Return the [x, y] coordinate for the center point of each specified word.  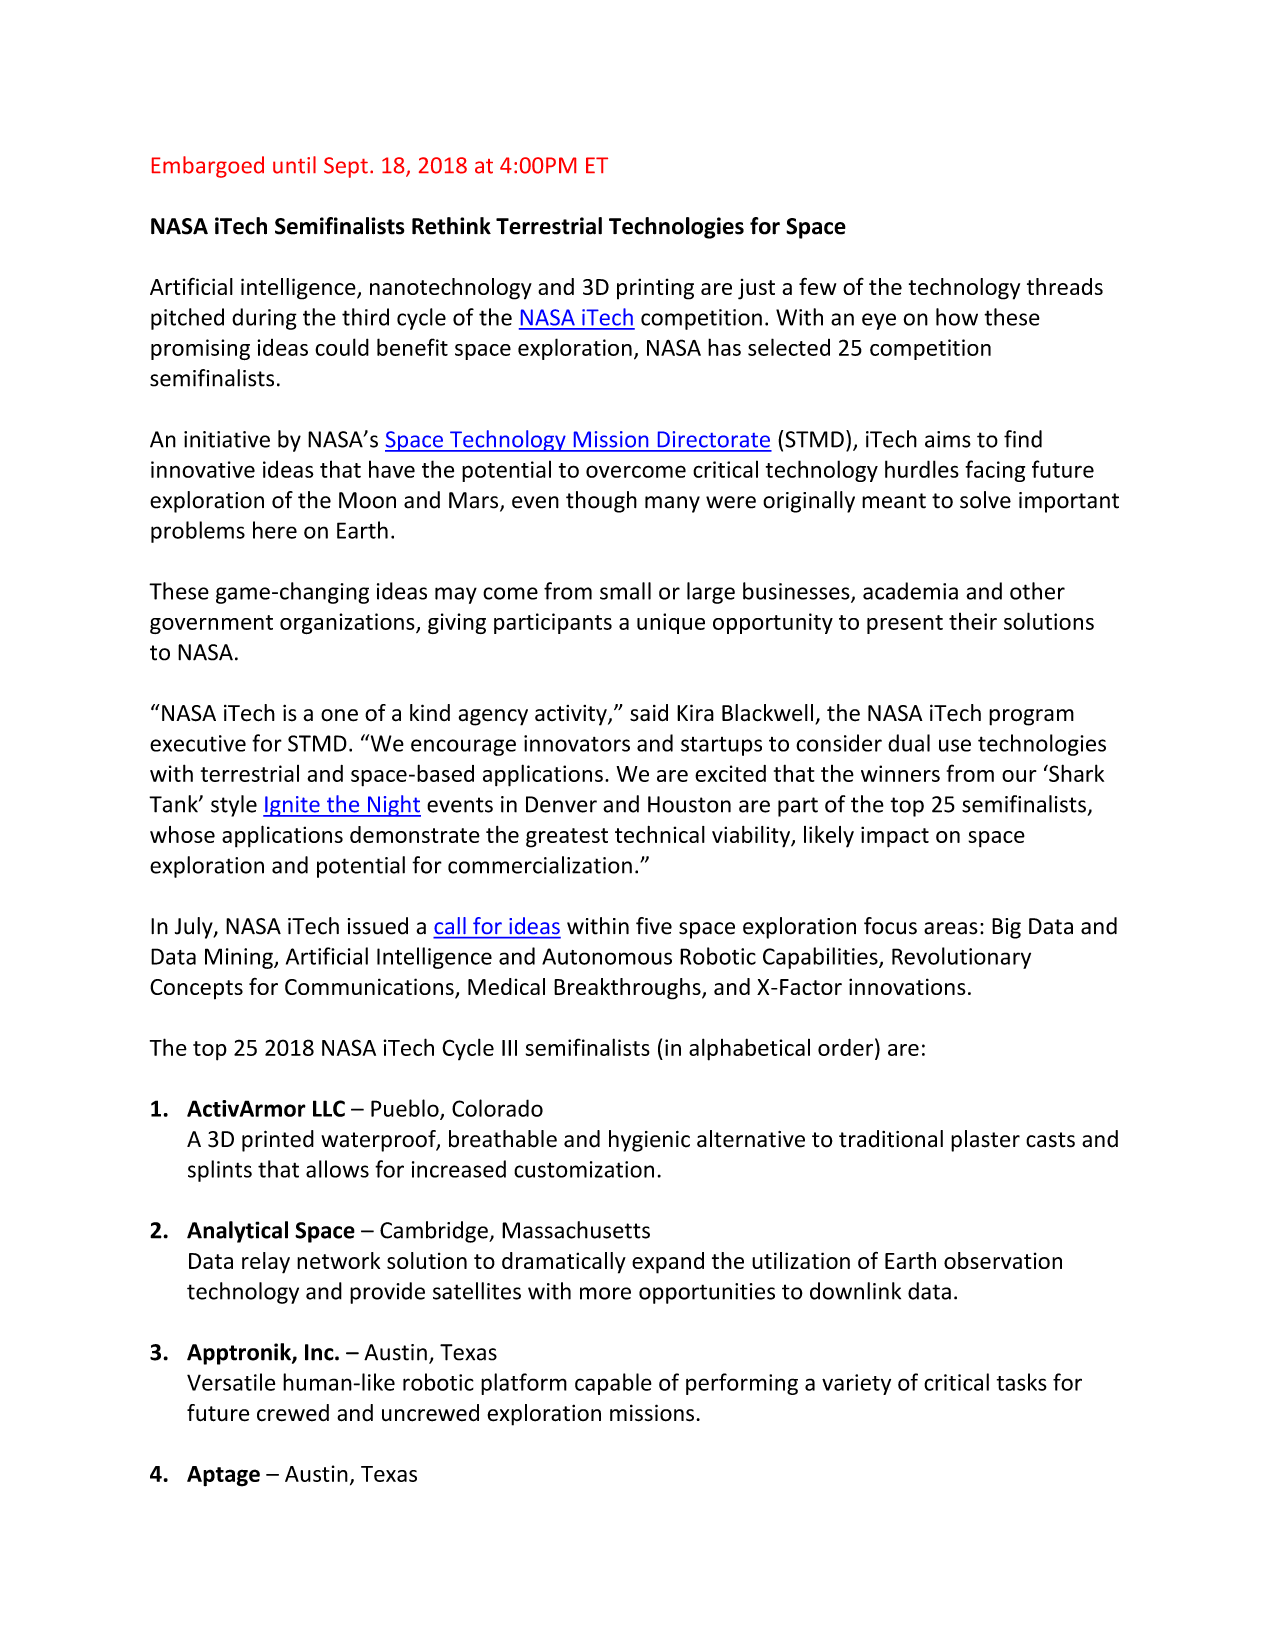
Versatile [231, 1382]
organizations [348, 623]
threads [1065, 286]
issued [378, 926]
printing [655, 289]
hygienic [649, 1141]
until [294, 165]
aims [948, 439]
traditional [891, 1139]
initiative [227, 439]
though [601, 502]
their [973, 621]
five [654, 926]
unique [671, 623]
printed [278, 1141]
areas [951, 928]
